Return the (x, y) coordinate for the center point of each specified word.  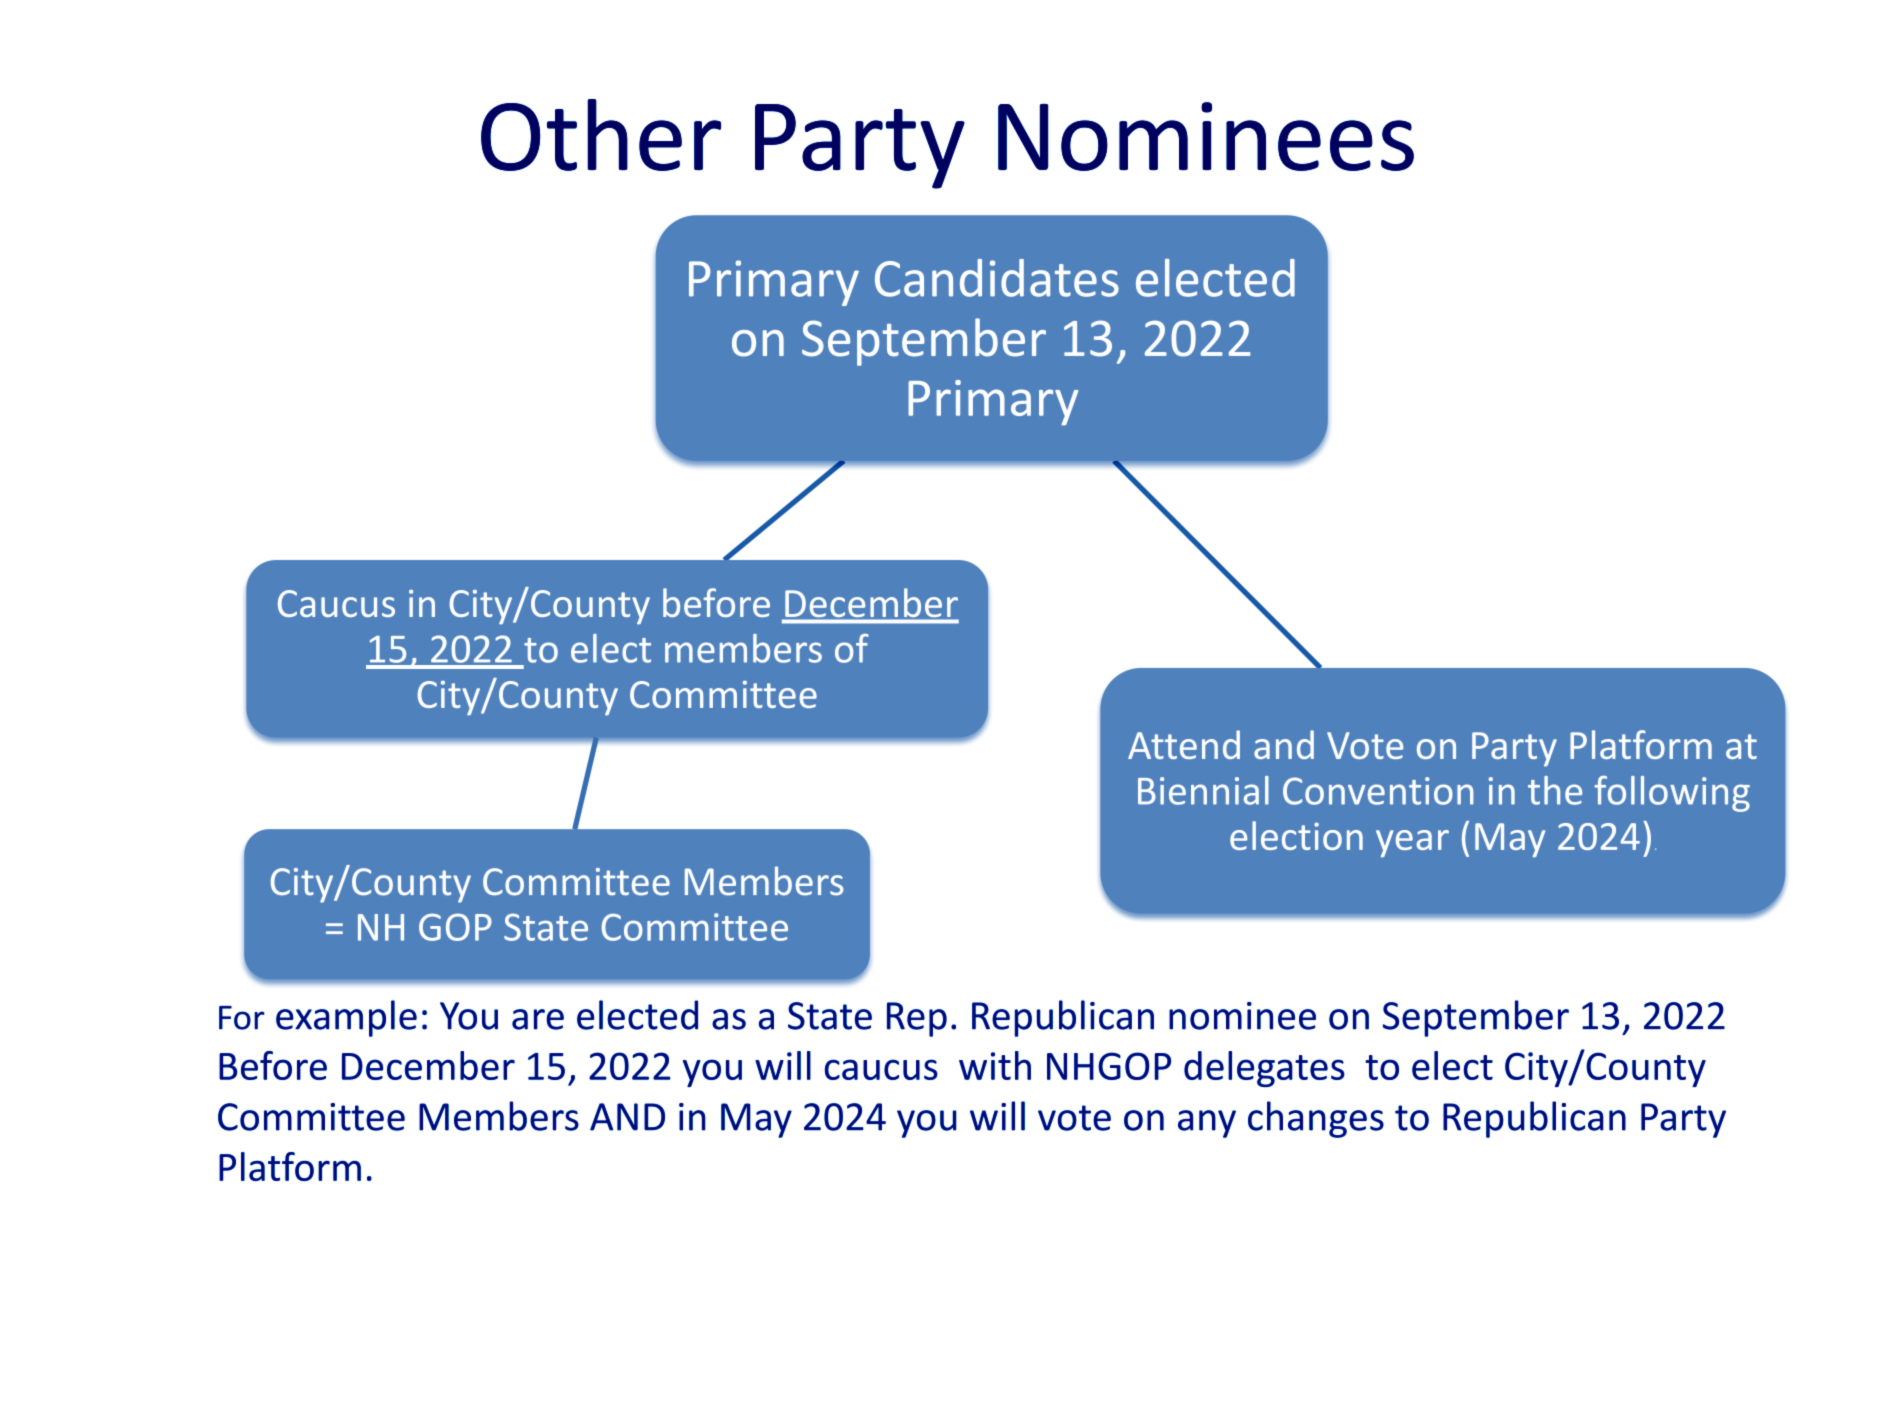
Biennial (1203, 790)
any (1207, 1124)
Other (601, 135)
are (538, 1019)
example (346, 1018)
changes (1316, 1119)
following (1672, 794)
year (1412, 843)
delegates (1264, 1069)
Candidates (997, 278)
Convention (1378, 791)
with (995, 1065)
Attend (1184, 744)
